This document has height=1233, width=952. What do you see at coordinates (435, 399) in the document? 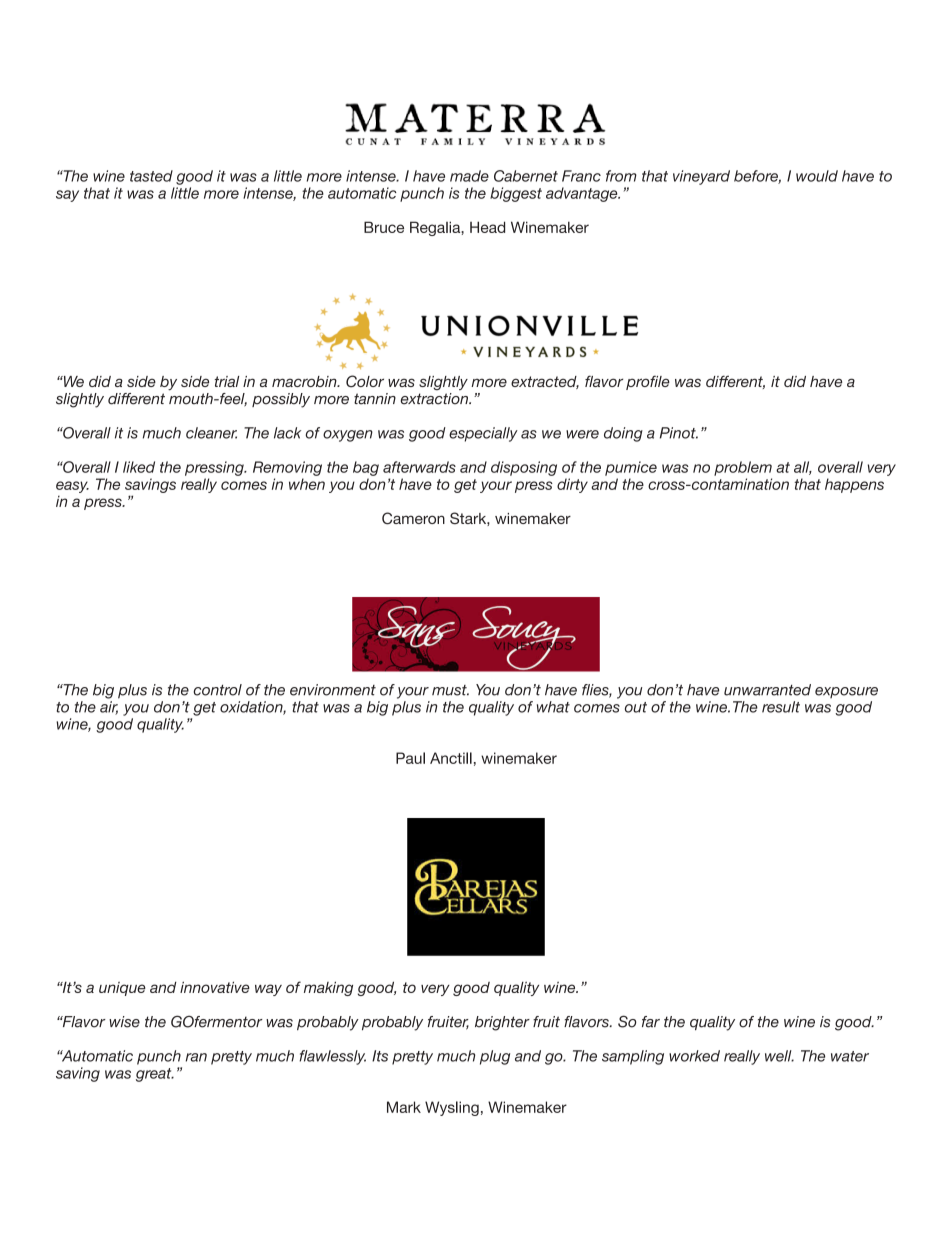
I see `extraction` at bounding box center [435, 399].
